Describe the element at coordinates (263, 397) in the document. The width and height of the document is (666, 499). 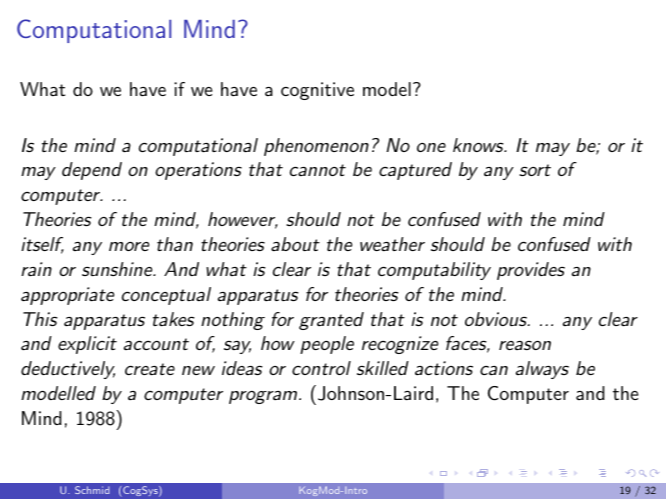
I see `program` at that location.
